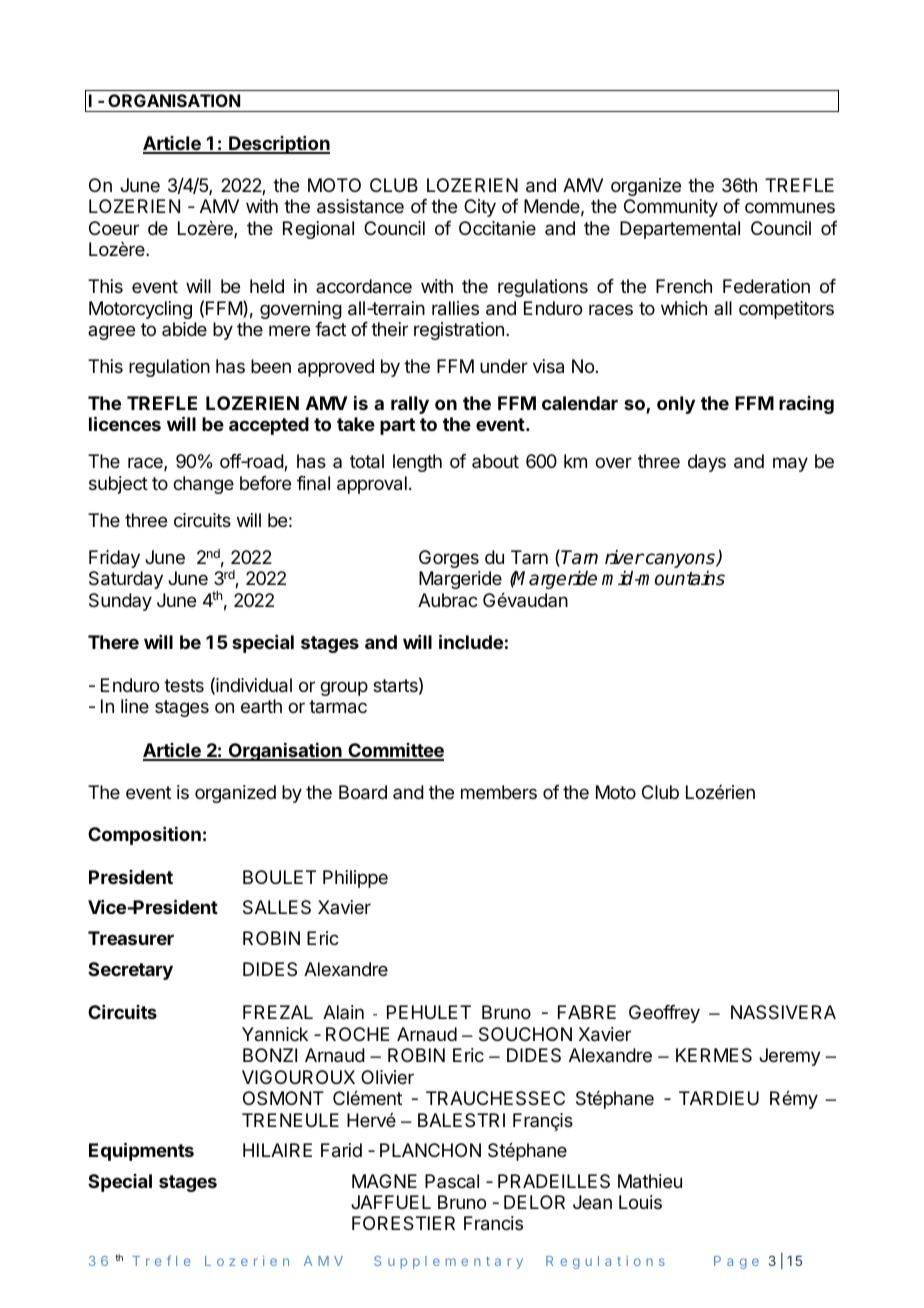  I want to click on Mathieu, so click(650, 1181).
